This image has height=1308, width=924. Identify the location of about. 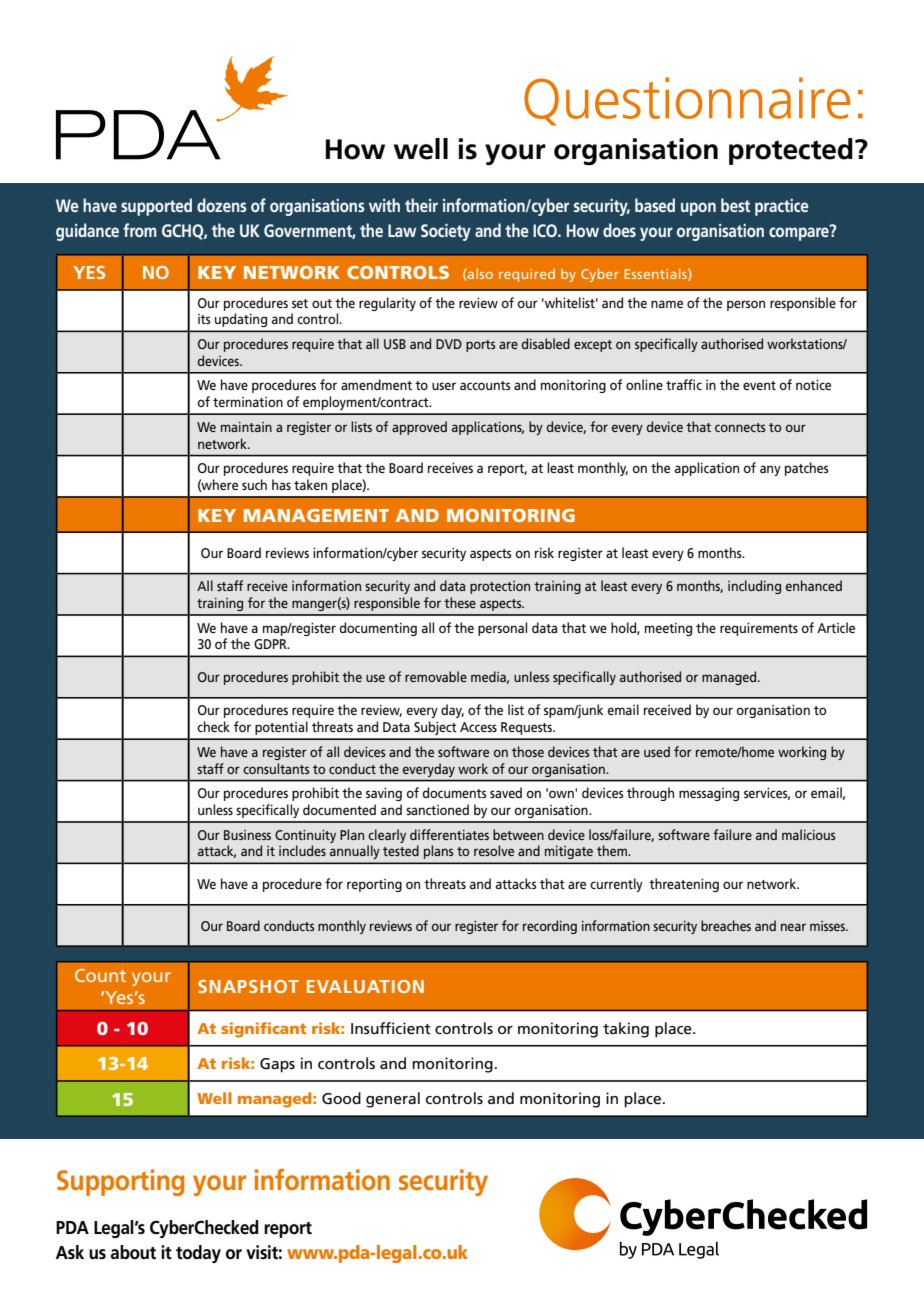
(133, 1252).
